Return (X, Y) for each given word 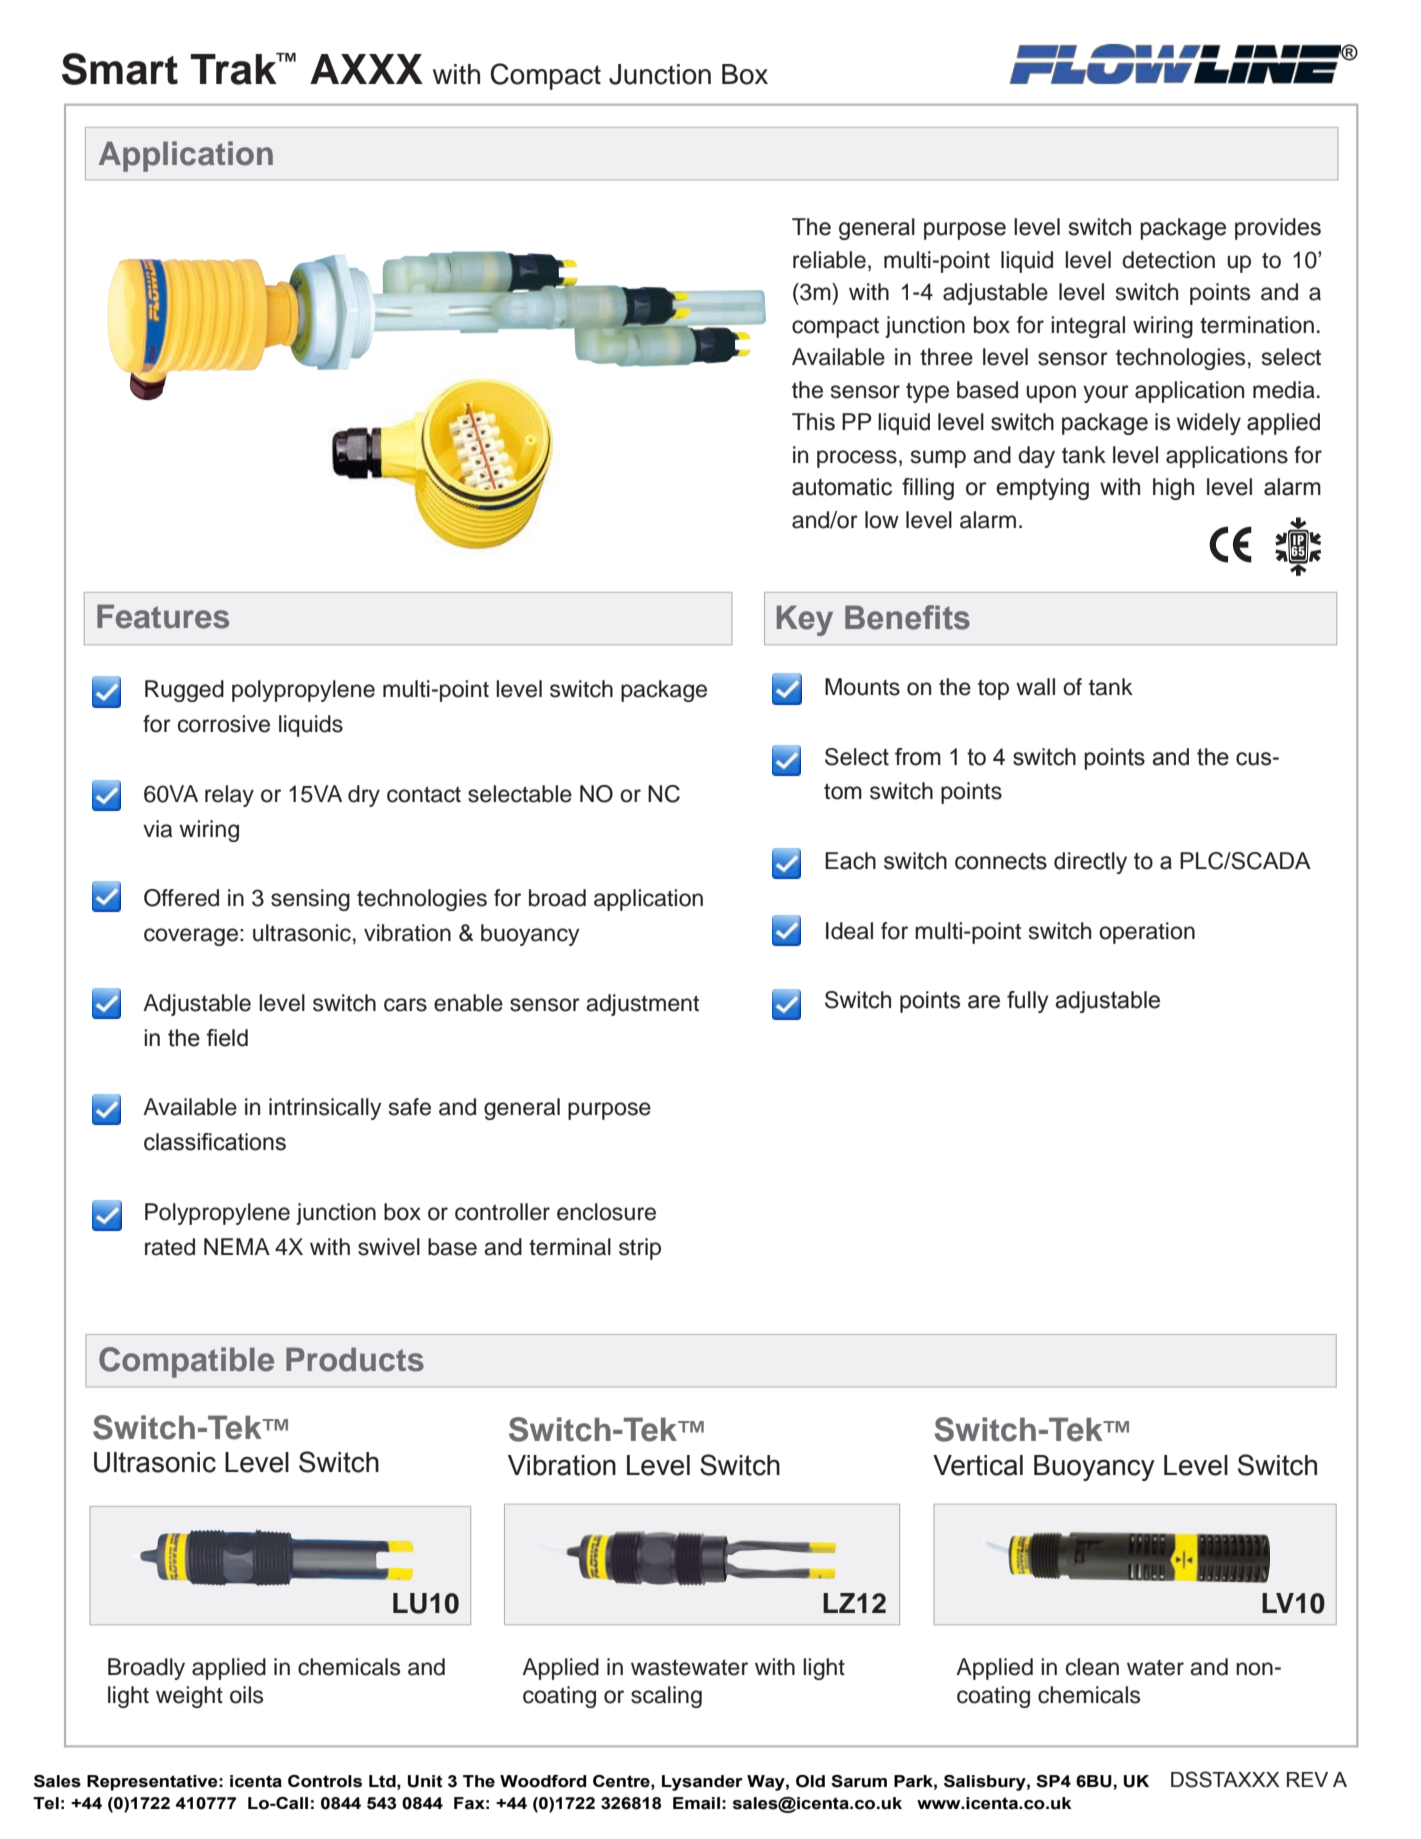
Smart (120, 69)
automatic (842, 487)
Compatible (186, 1362)
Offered (181, 898)
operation (1147, 933)
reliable (829, 260)
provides (1278, 229)
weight (189, 1697)
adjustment (642, 1005)
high (1173, 489)
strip (640, 1249)
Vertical (978, 1465)
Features (163, 616)
